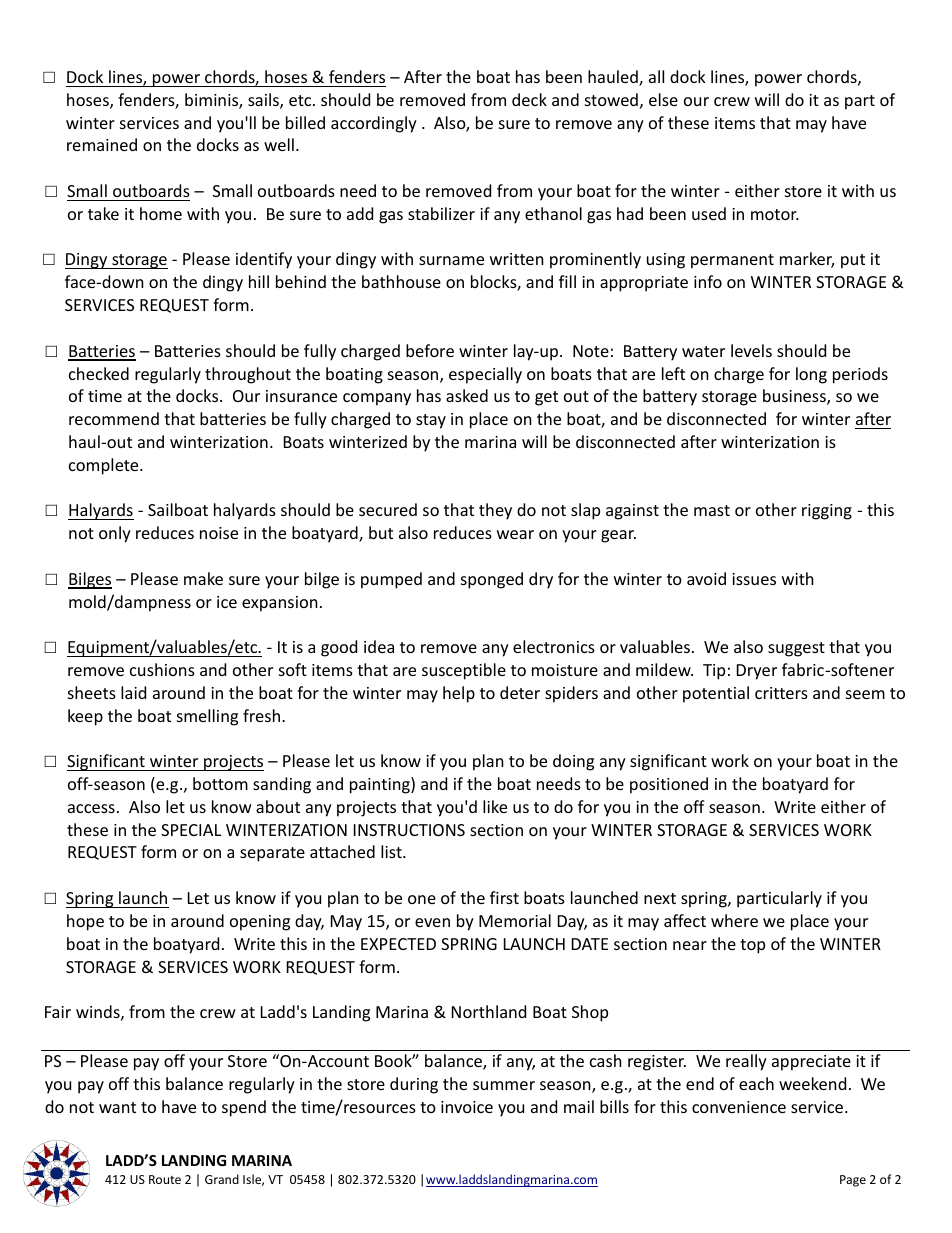  What do you see at coordinates (529, 99) in the screenshot?
I see `deck` at bounding box center [529, 99].
